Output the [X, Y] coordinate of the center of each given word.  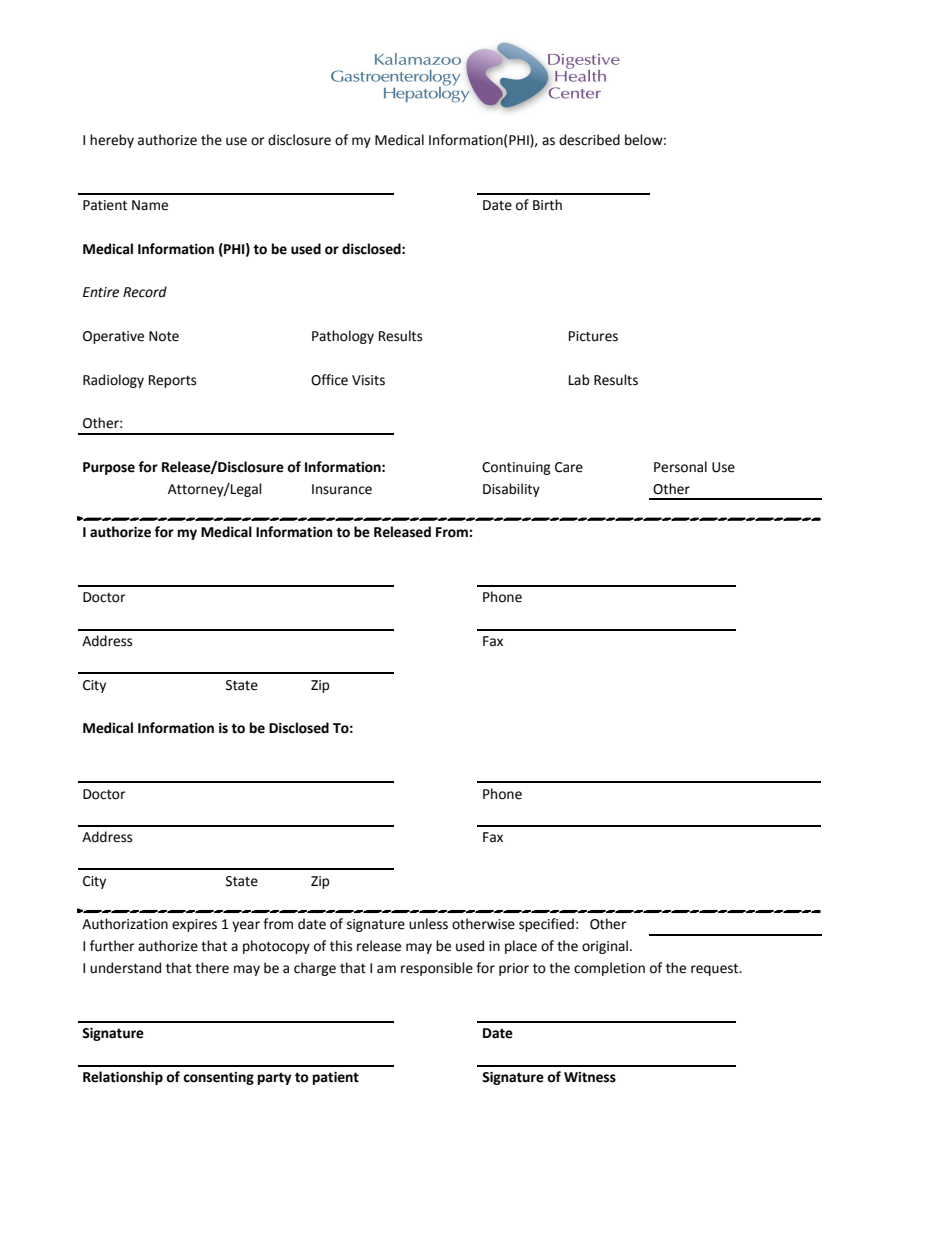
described [589, 140]
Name [150, 205]
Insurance [342, 489]
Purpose [109, 468]
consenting [218, 1078]
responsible [437, 969]
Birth [547, 205]
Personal [680, 467]
